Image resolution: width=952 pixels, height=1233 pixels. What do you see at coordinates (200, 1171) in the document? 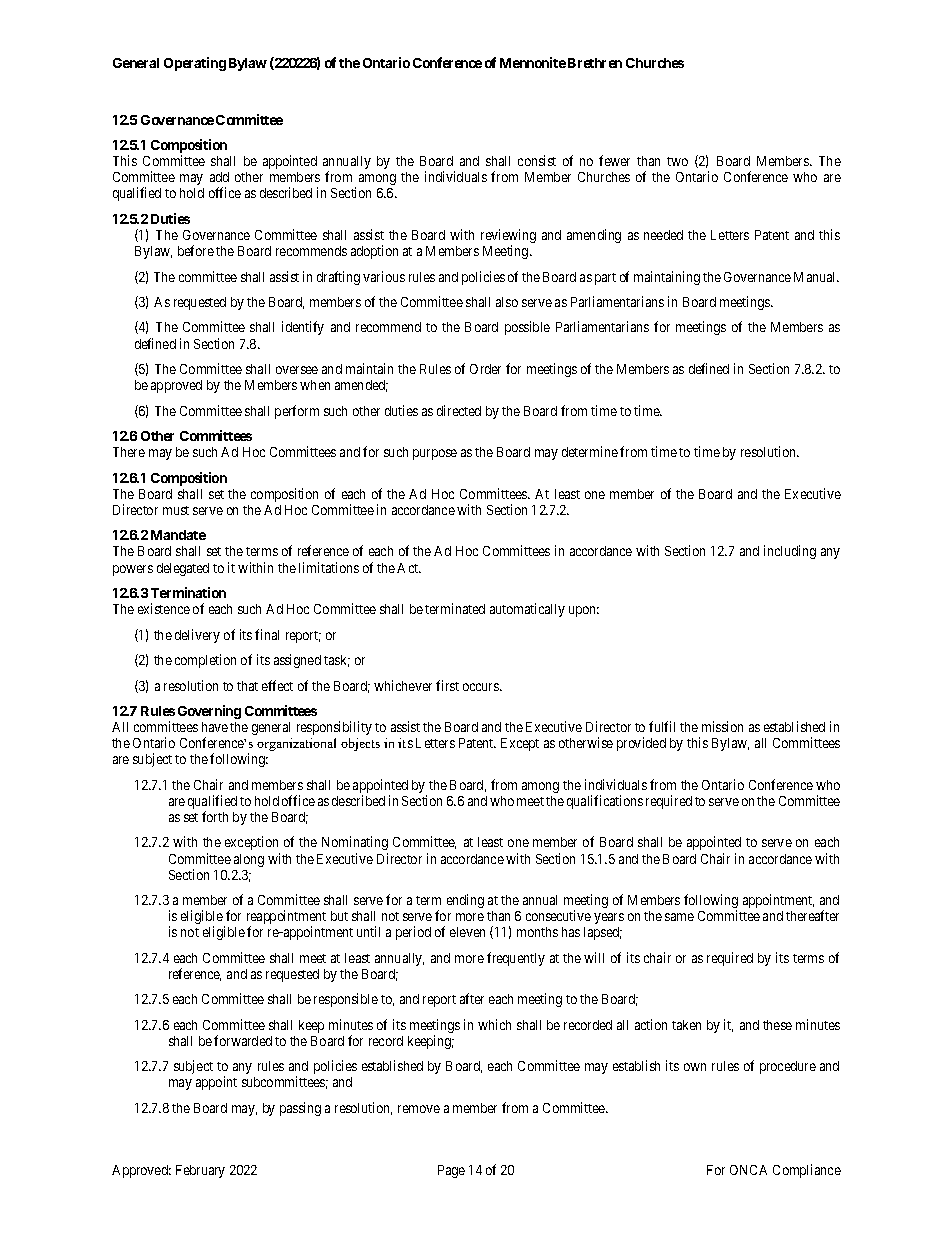
I see `February` at bounding box center [200, 1171].
